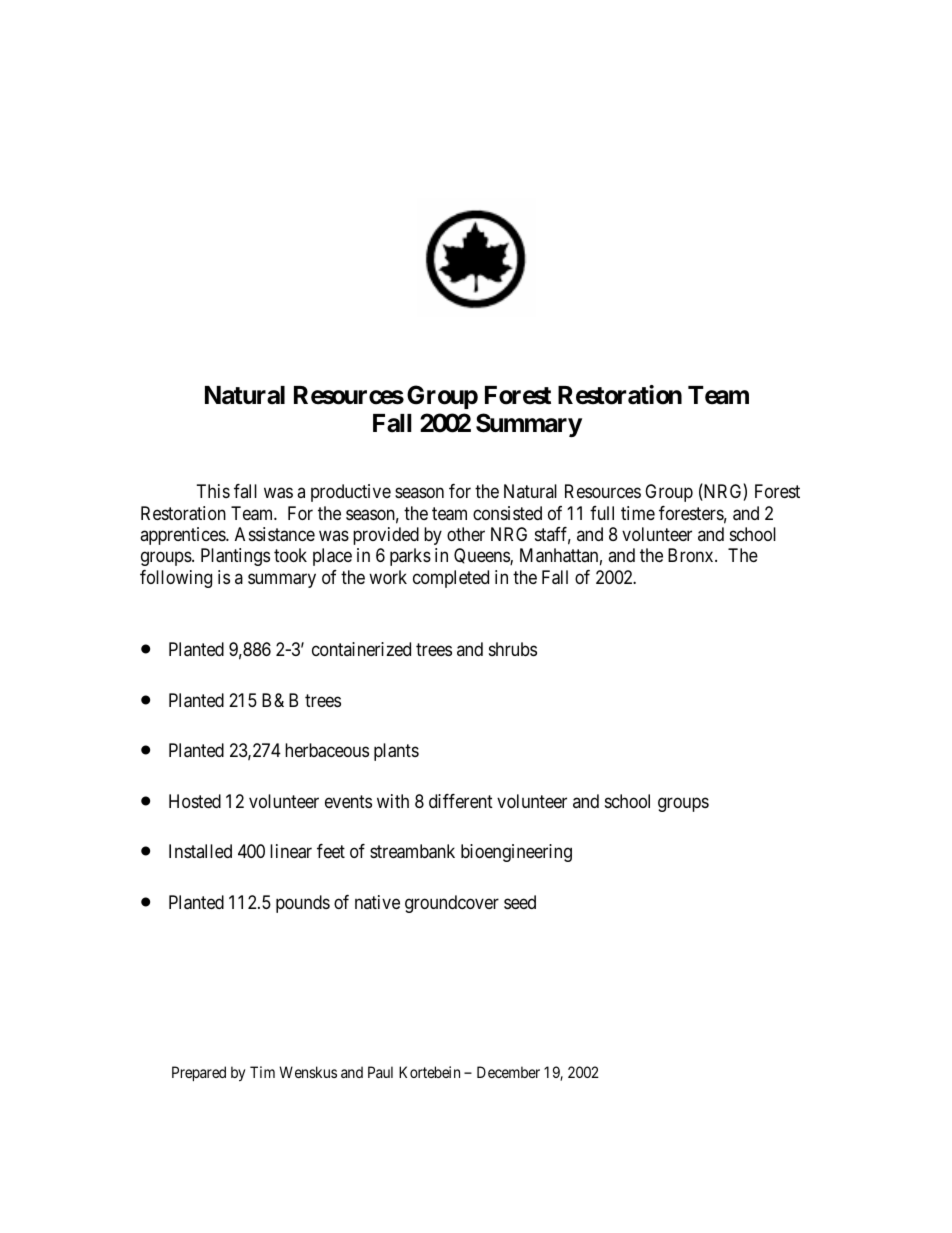  Describe the element at coordinates (200, 851) in the screenshot. I see `Installed` at that location.
